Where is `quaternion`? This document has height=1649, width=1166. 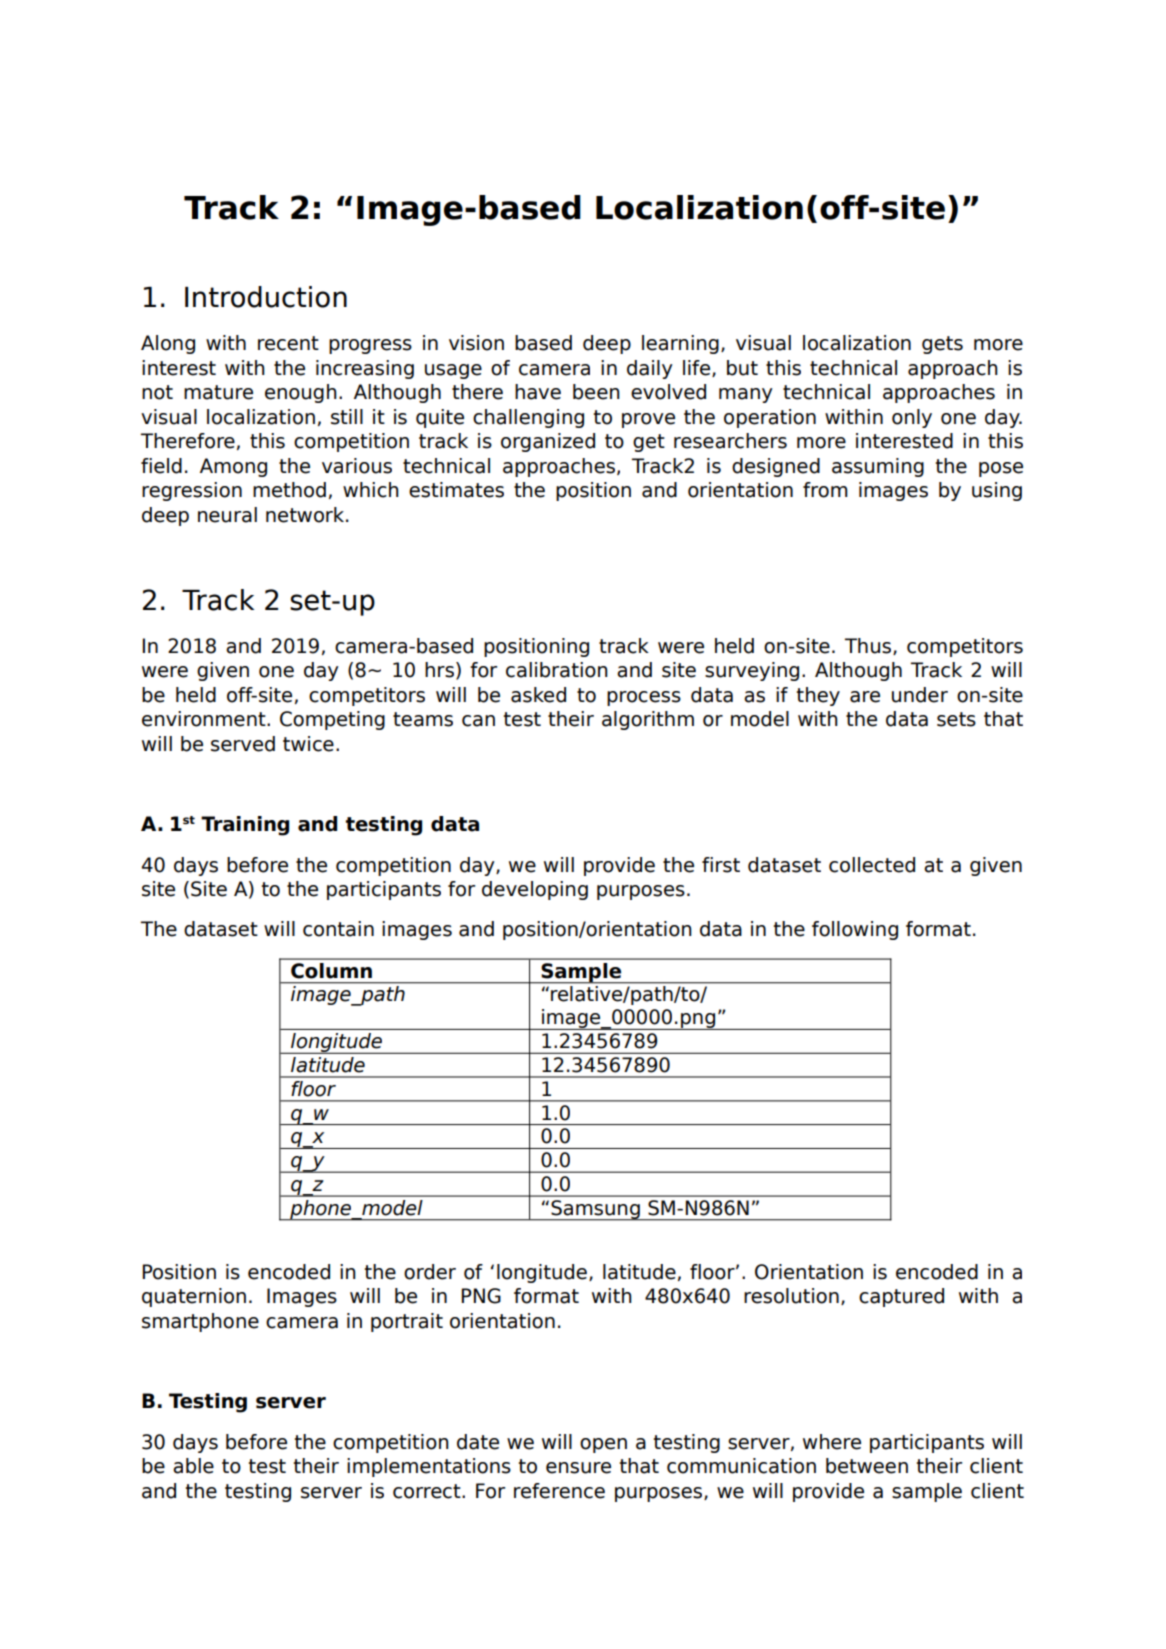
quaternion is located at coordinates (194, 1297).
